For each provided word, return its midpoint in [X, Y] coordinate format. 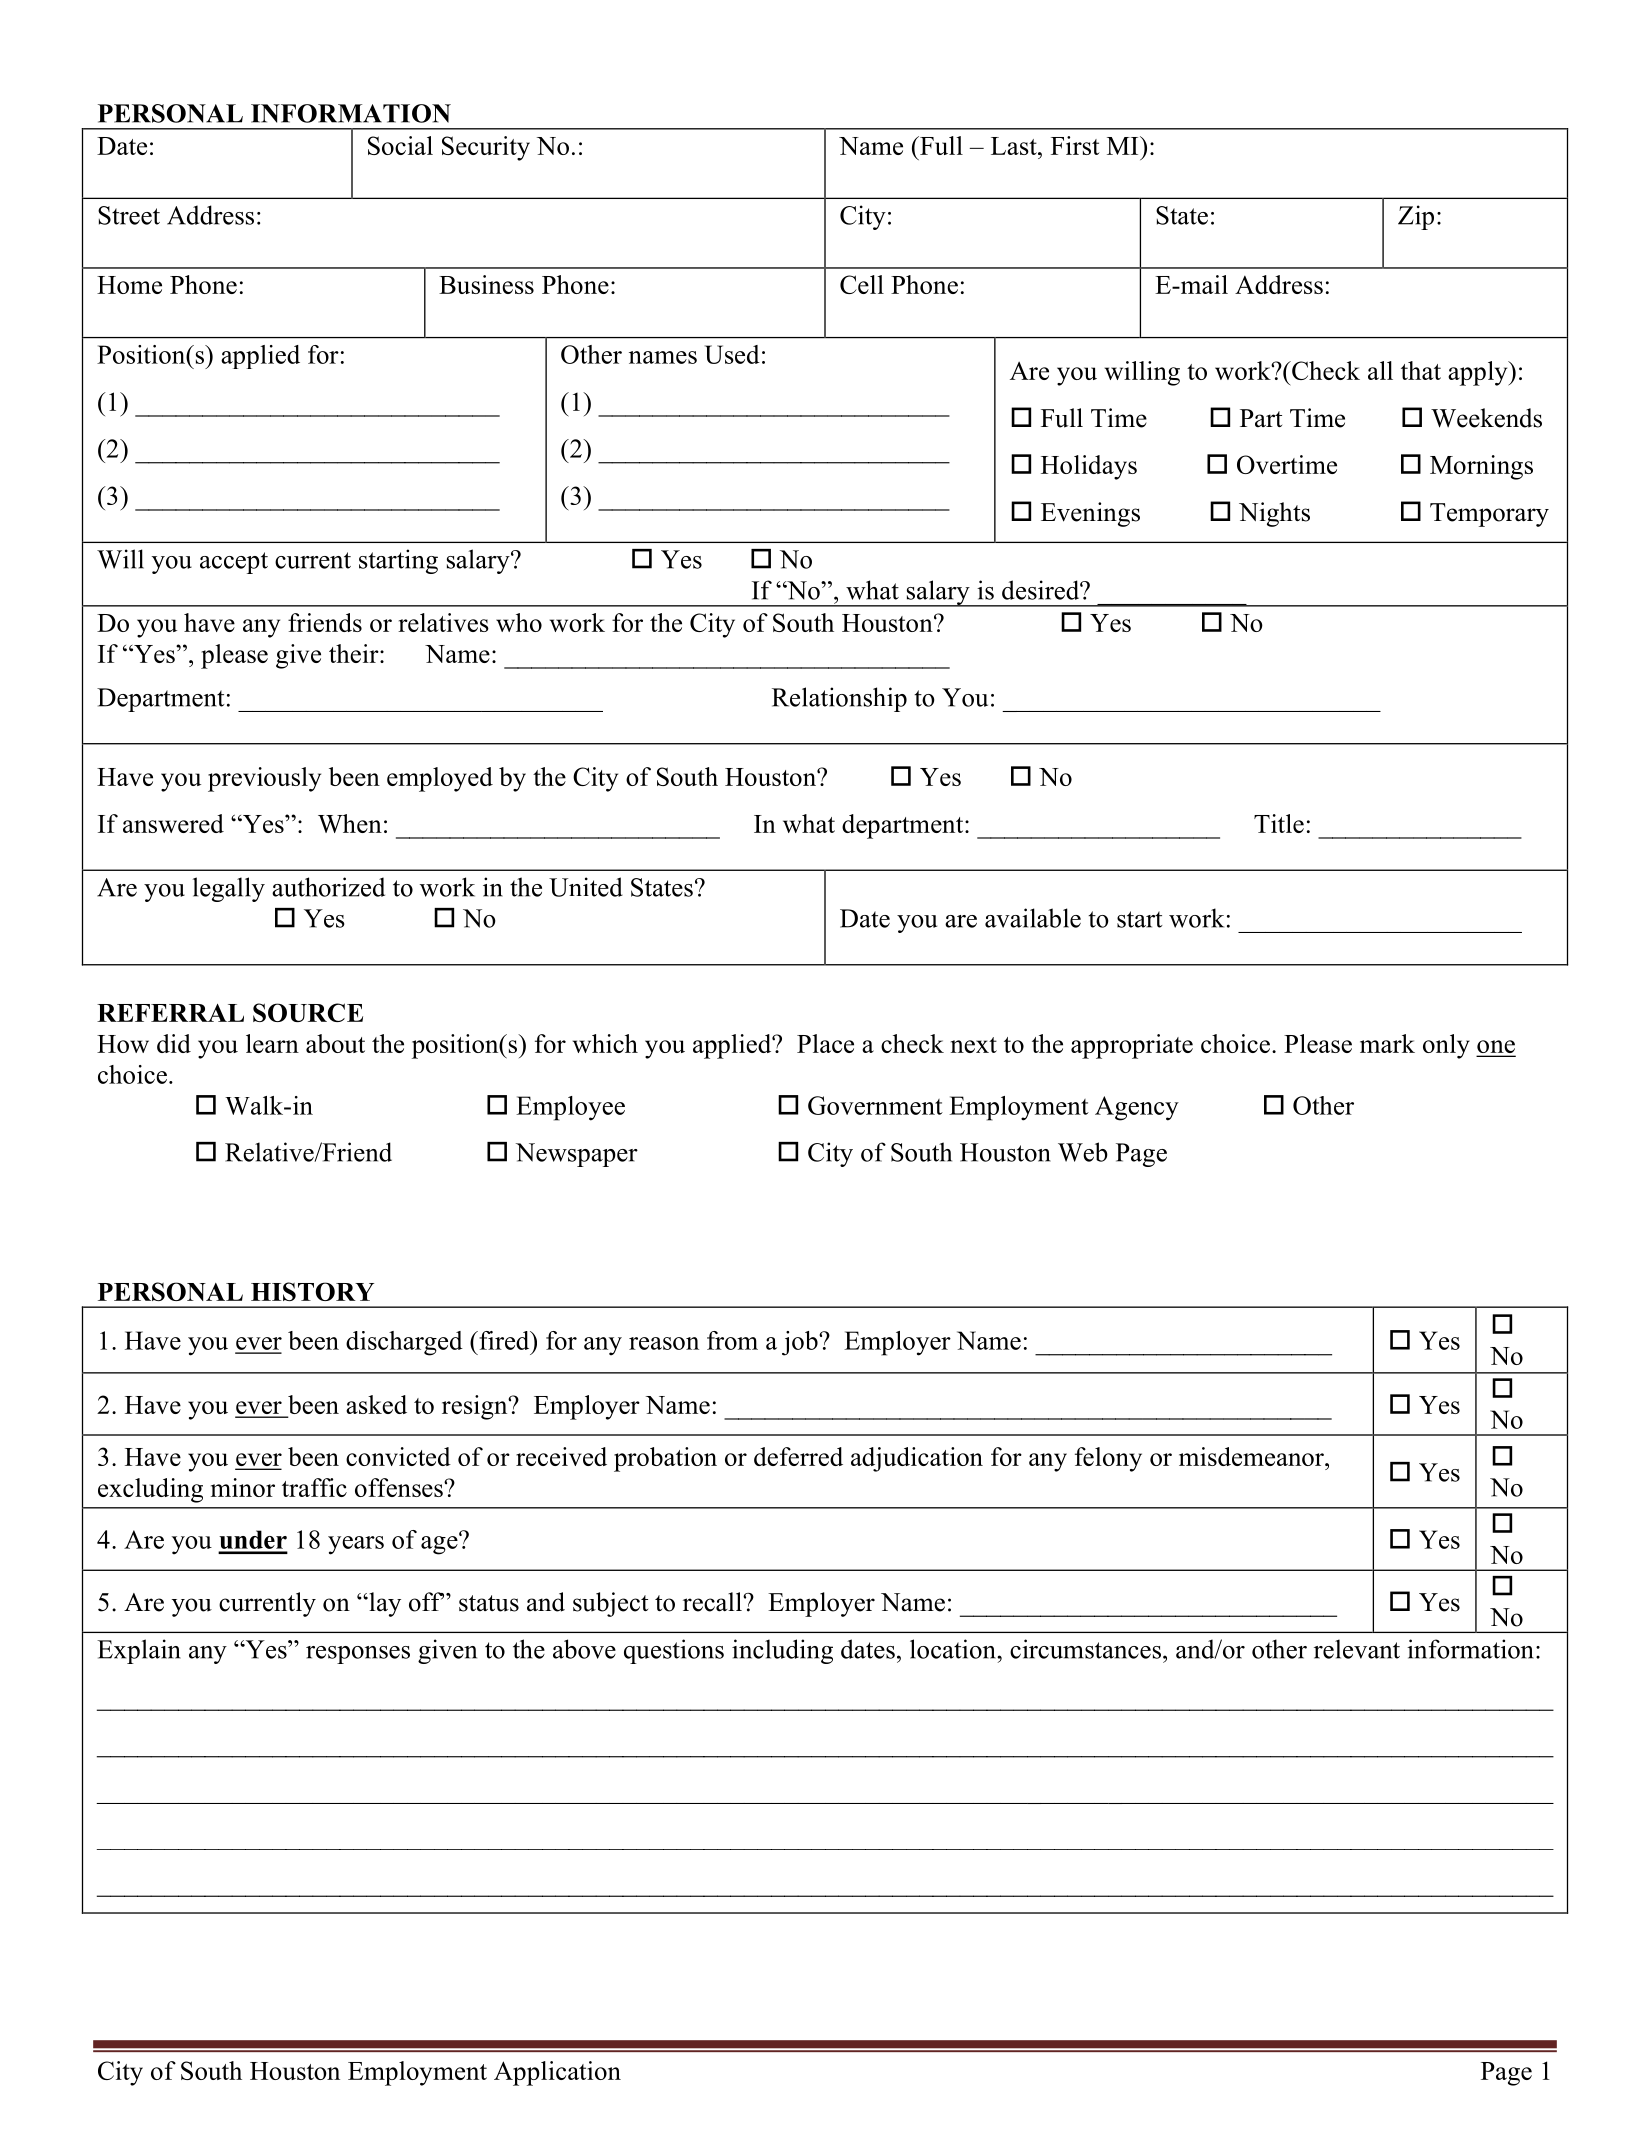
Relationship [839, 699]
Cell [862, 284]
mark [1387, 1043]
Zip [1416, 217]
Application [557, 2073]
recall [713, 1602]
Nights [1274, 514]
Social [400, 145]
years [356, 1545]
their [355, 653]
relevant [1357, 1649]
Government [875, 1105]
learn [272, 1043]
